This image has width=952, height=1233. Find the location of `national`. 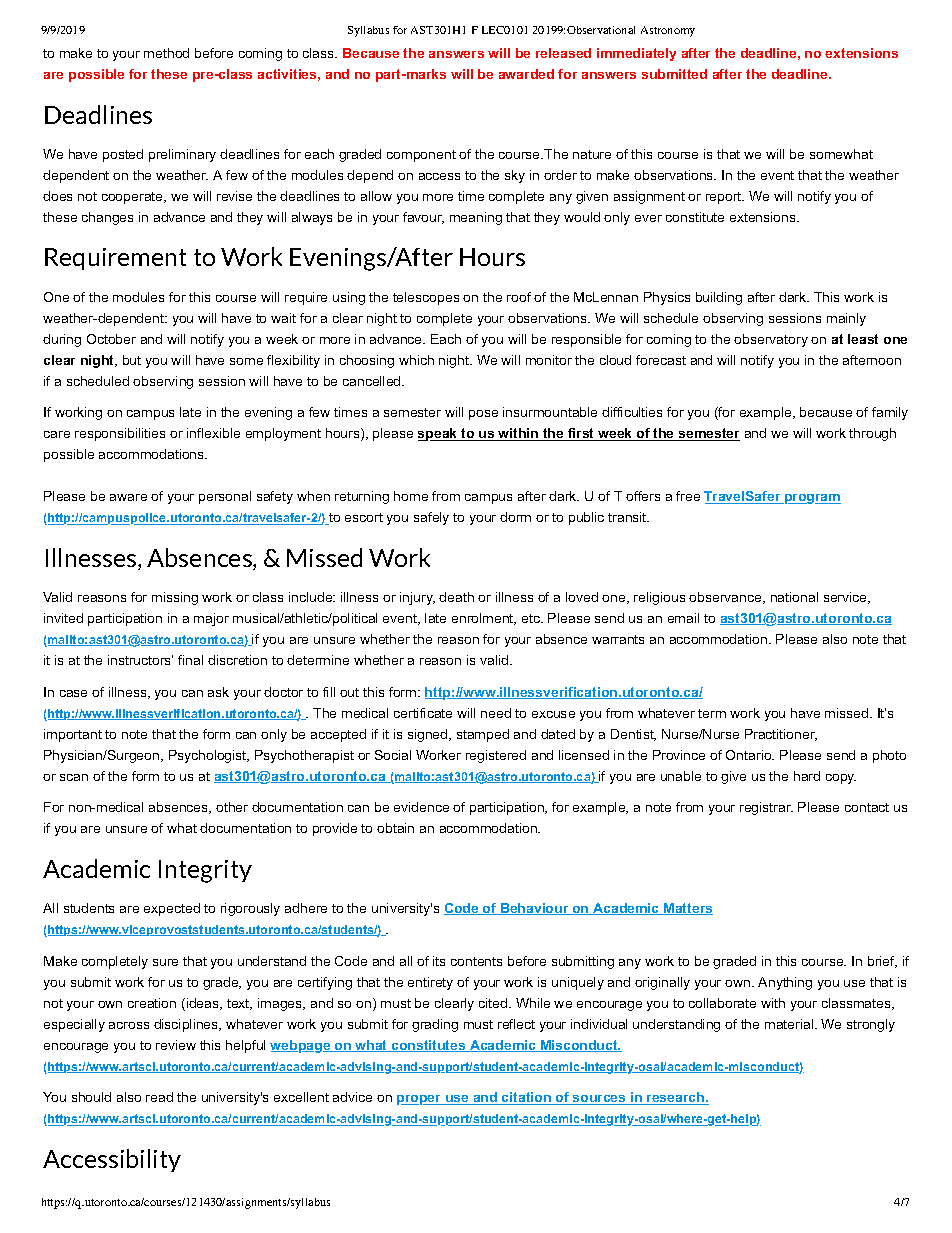

national is located at coordinates (794, 597).
